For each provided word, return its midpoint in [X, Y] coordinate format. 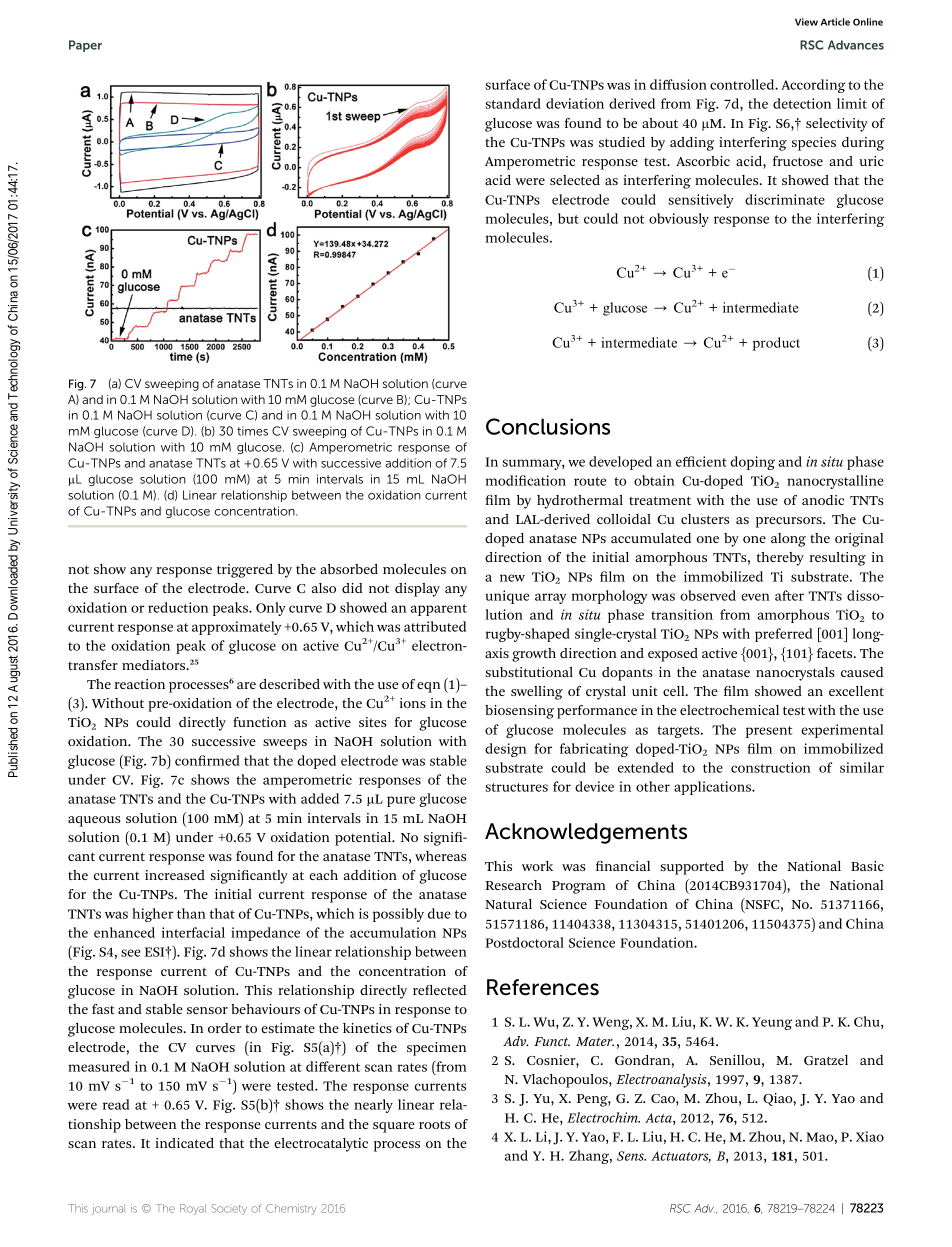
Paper [85, 46]
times [252, 431]
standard [513, 103]
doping [752, 463]
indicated [184, 1143]
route [590, 481]
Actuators [681, 1157]
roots [434, 1124]
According [813, 86]
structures [517, 787]
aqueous [94, 821]
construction [771, 767]
